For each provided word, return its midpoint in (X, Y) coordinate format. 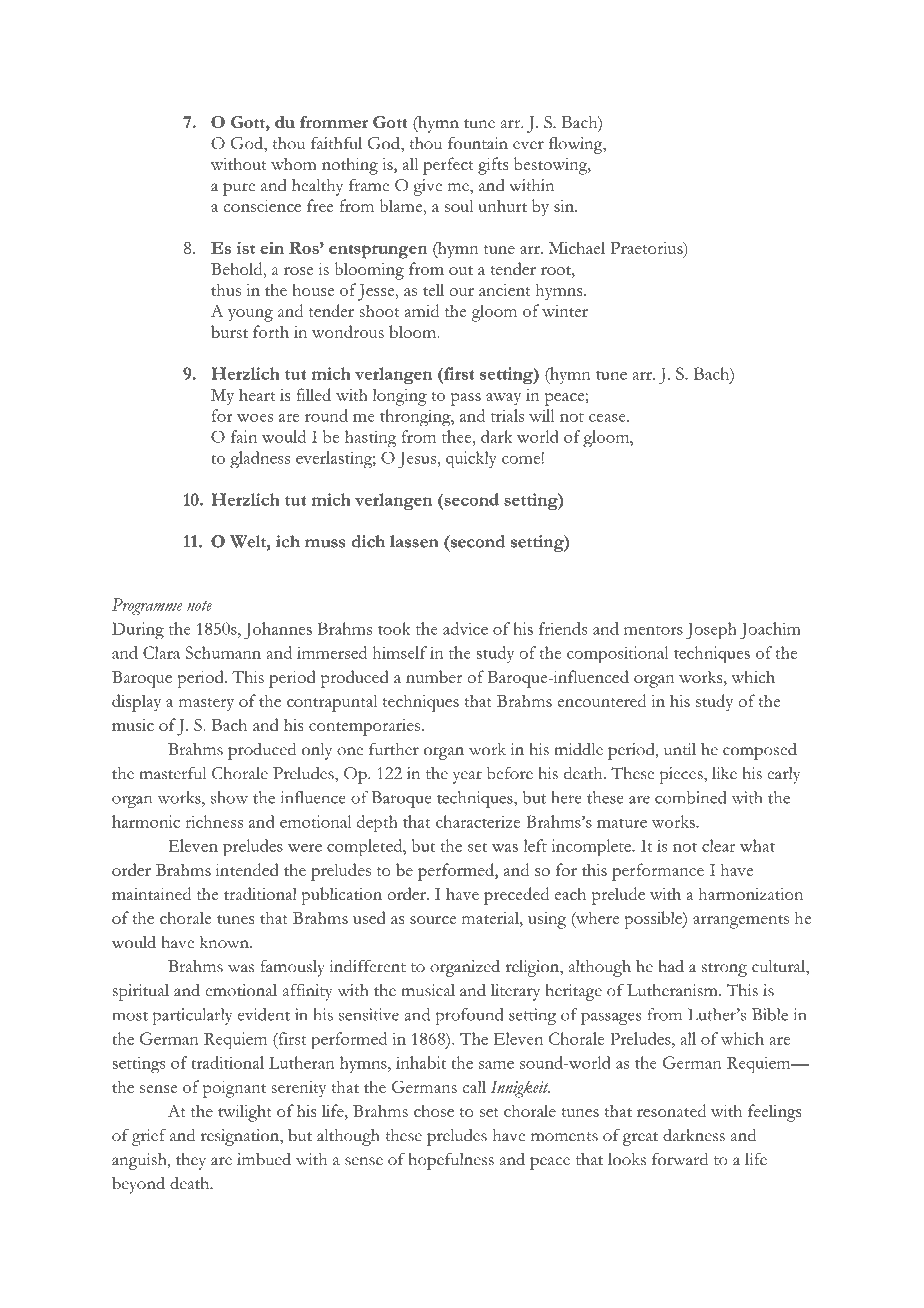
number (434, 676)
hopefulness (451, 1161)
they (191, 1161)
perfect (448, 166)
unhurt (502, 205)
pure (239, 189)
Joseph (711, 631)
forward (680, 1159)
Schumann (223, 652)
